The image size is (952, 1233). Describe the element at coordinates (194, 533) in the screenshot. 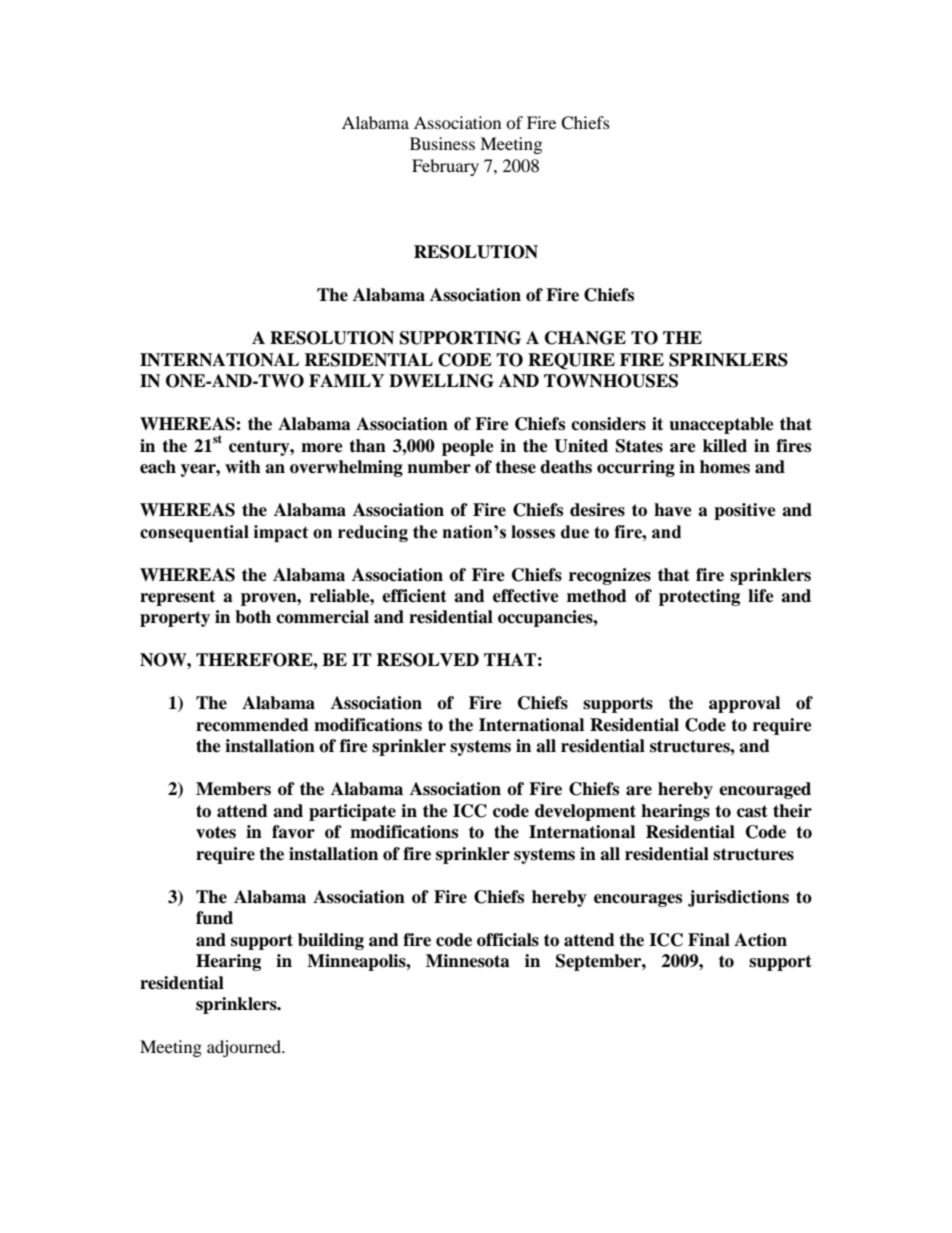

I see `consequential` at that location.
